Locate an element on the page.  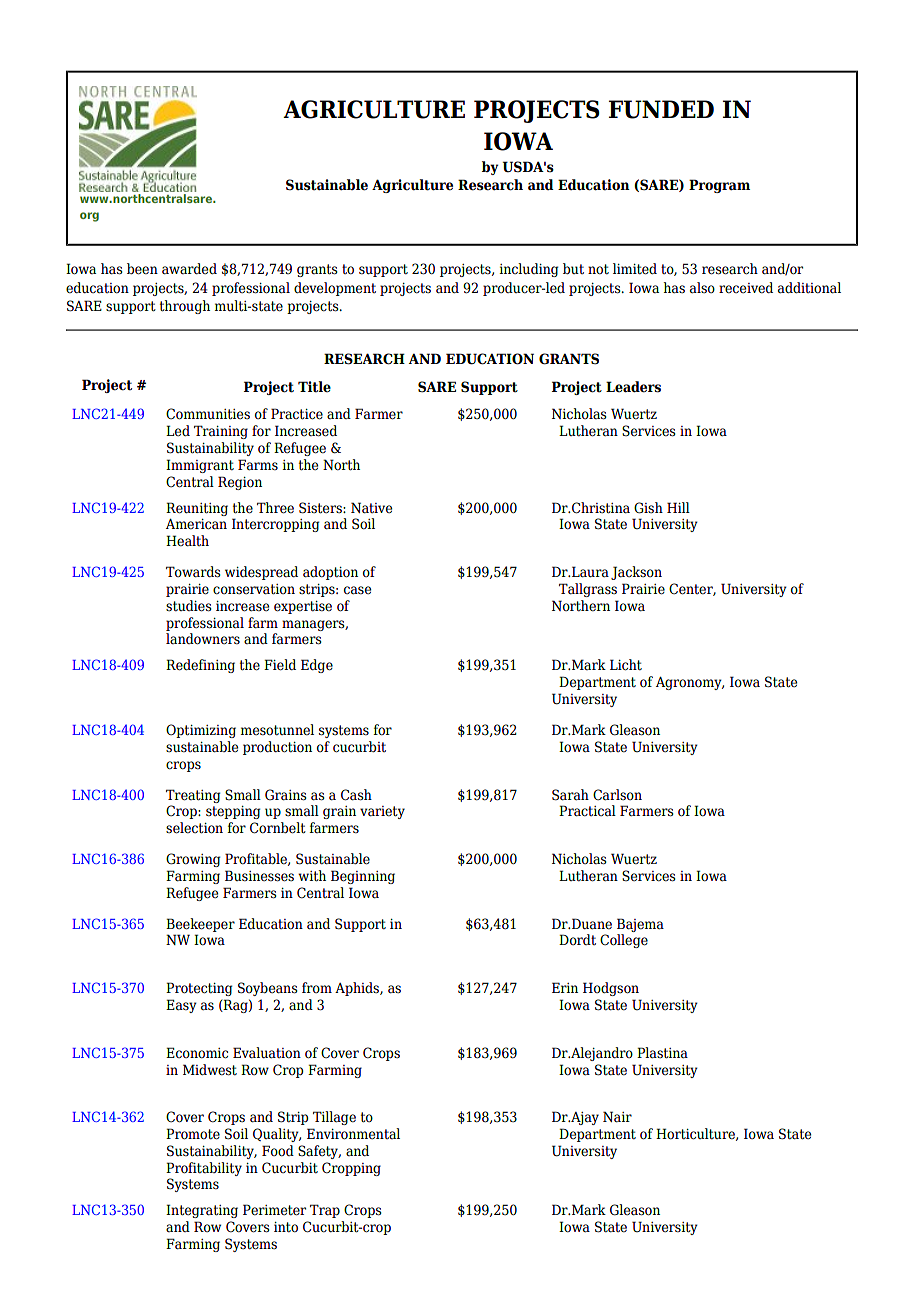
Environmental is located at coordinates (353, 1134).
